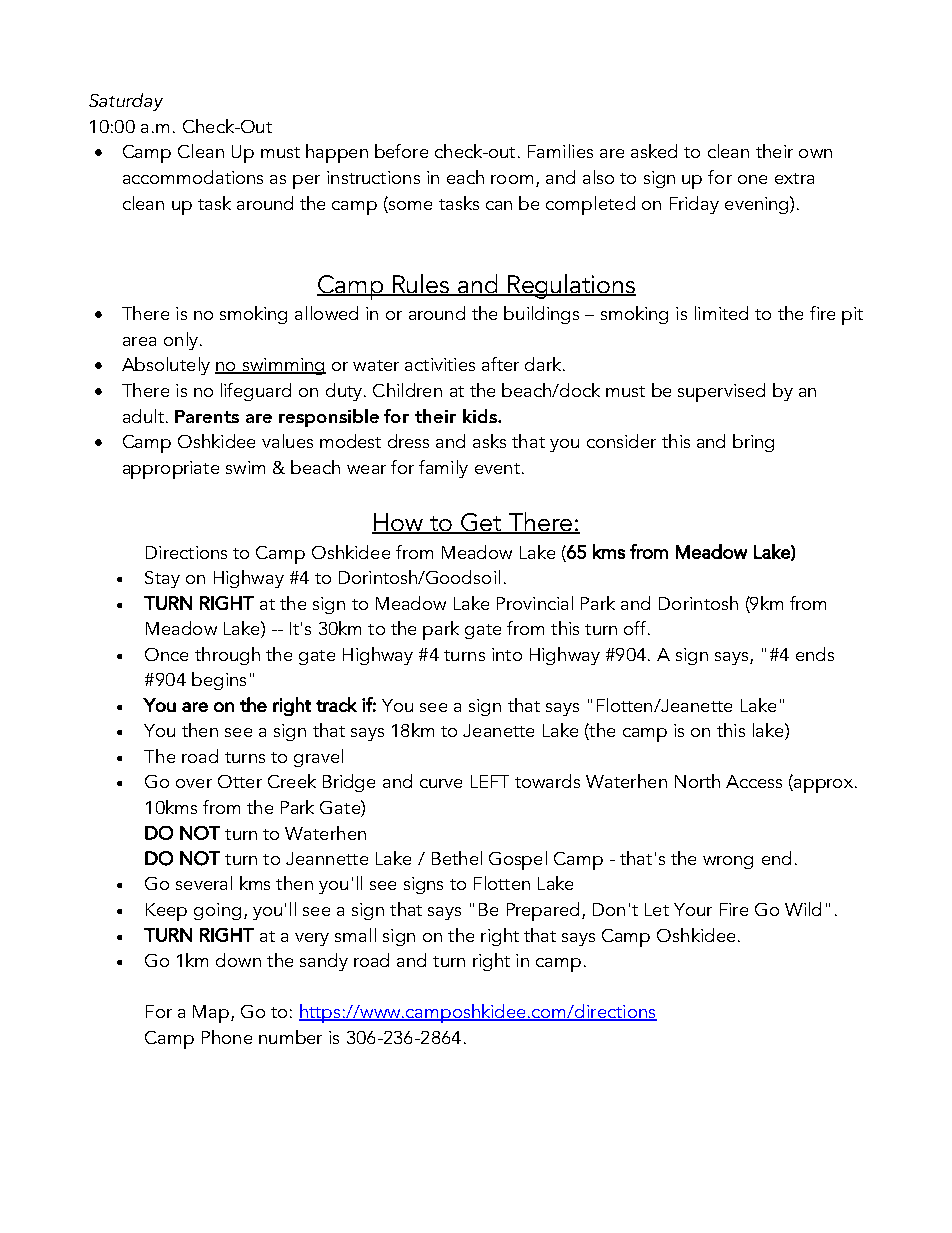 The height and width of the screenshot is (1233, 952). What do you see at coordinates (162, 579) in the screenshot?
I see `Stay` at bounding box center [162, 579].
